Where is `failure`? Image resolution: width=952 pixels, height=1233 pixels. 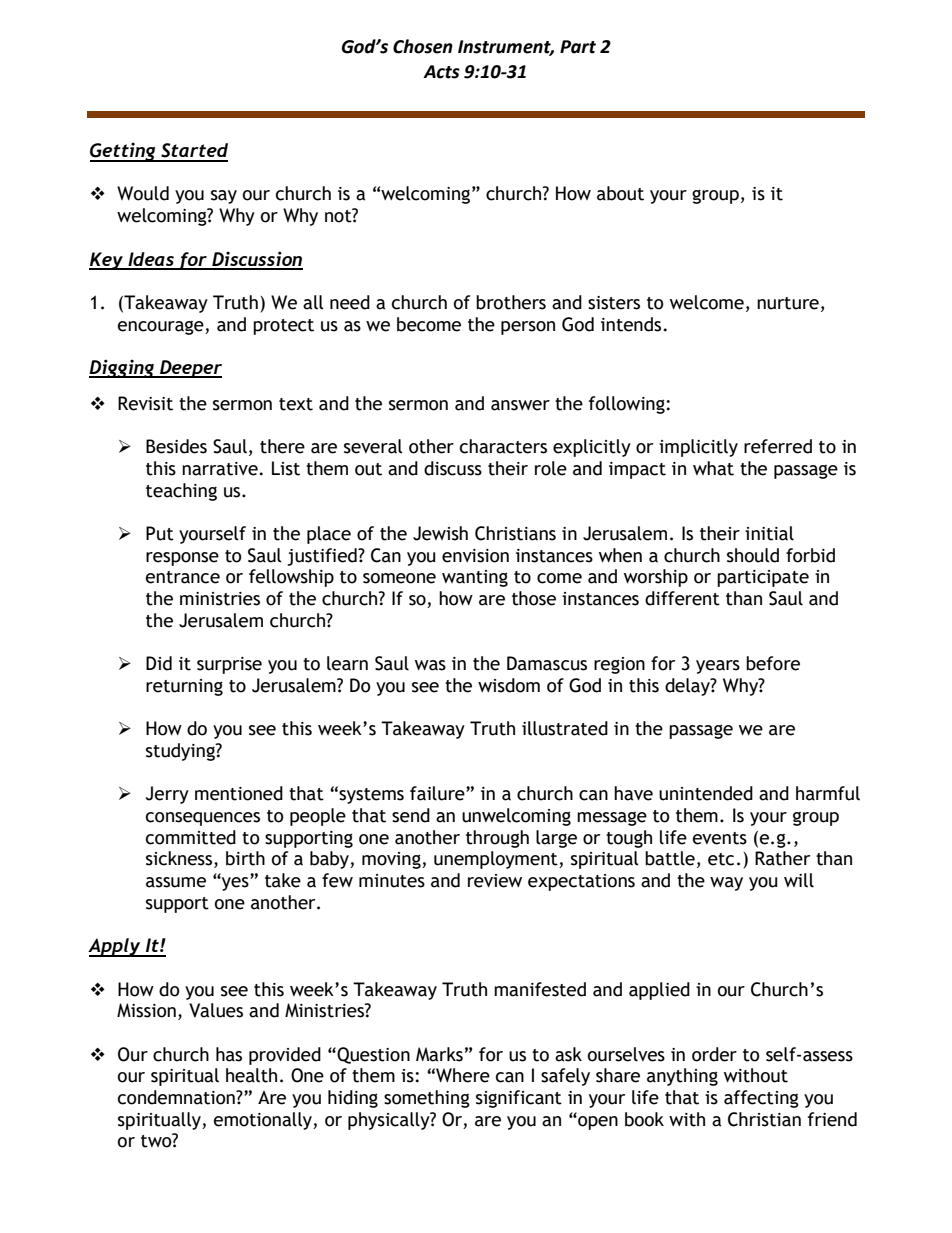
failure is located at coordinates (438, 793).
